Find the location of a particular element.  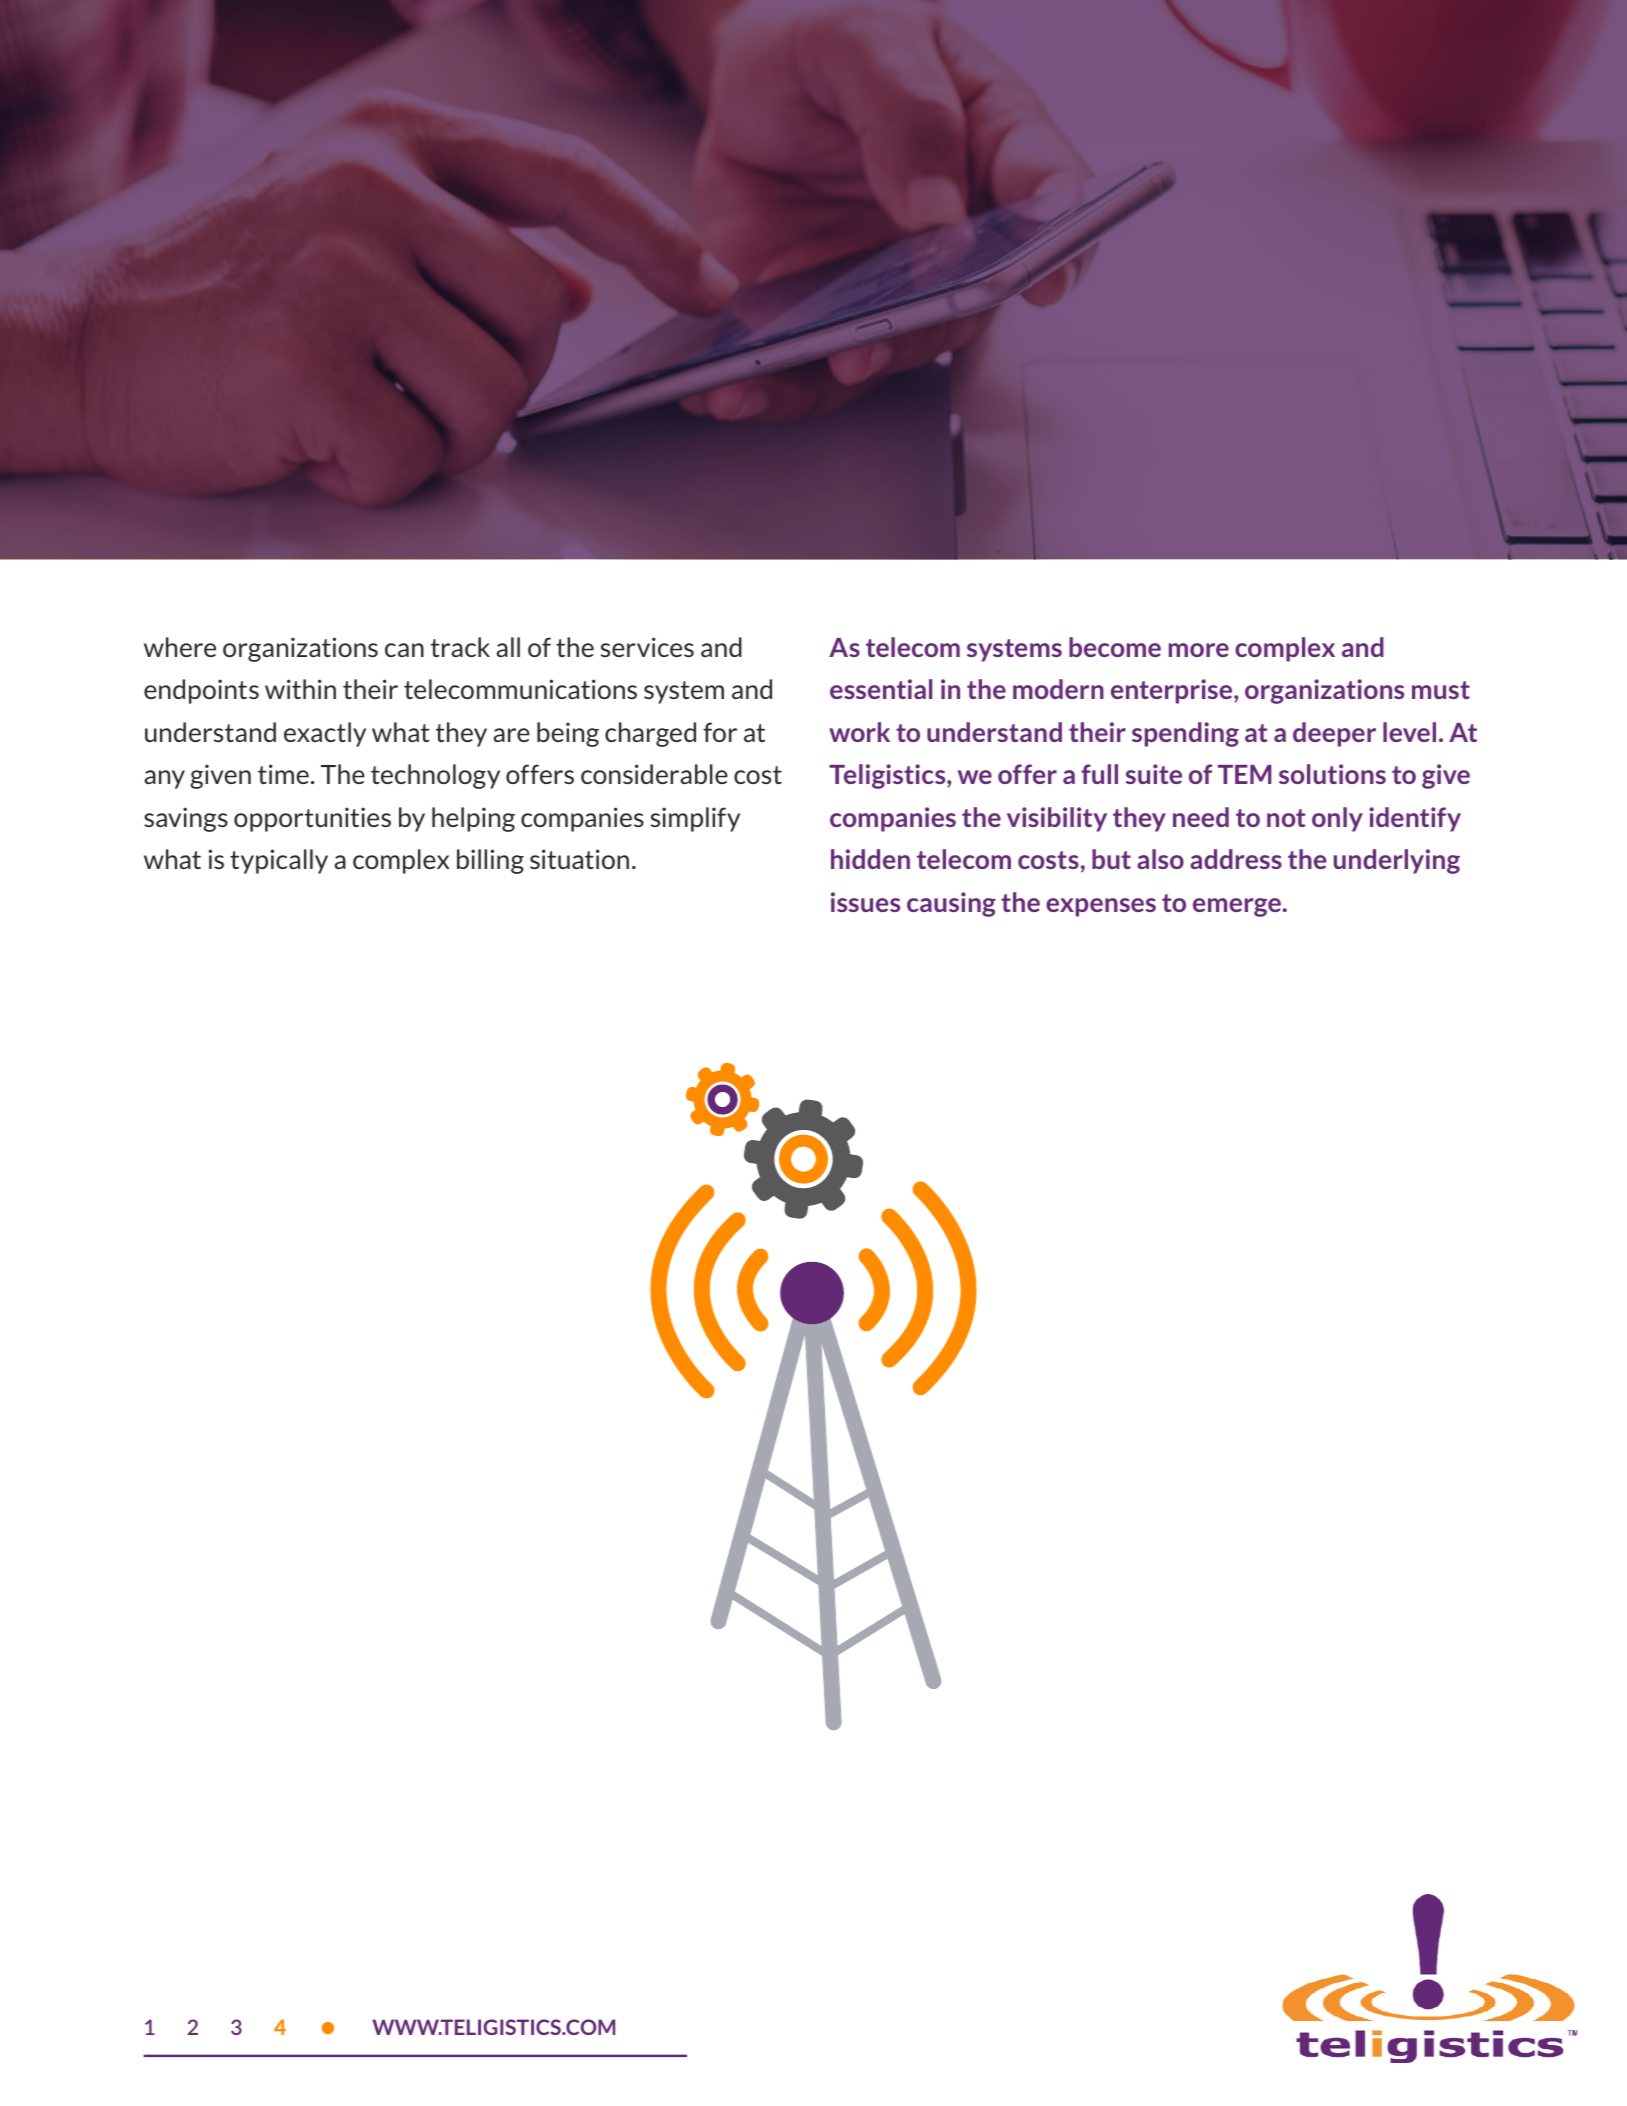

opportunities is located at coordinates (312, 819).
